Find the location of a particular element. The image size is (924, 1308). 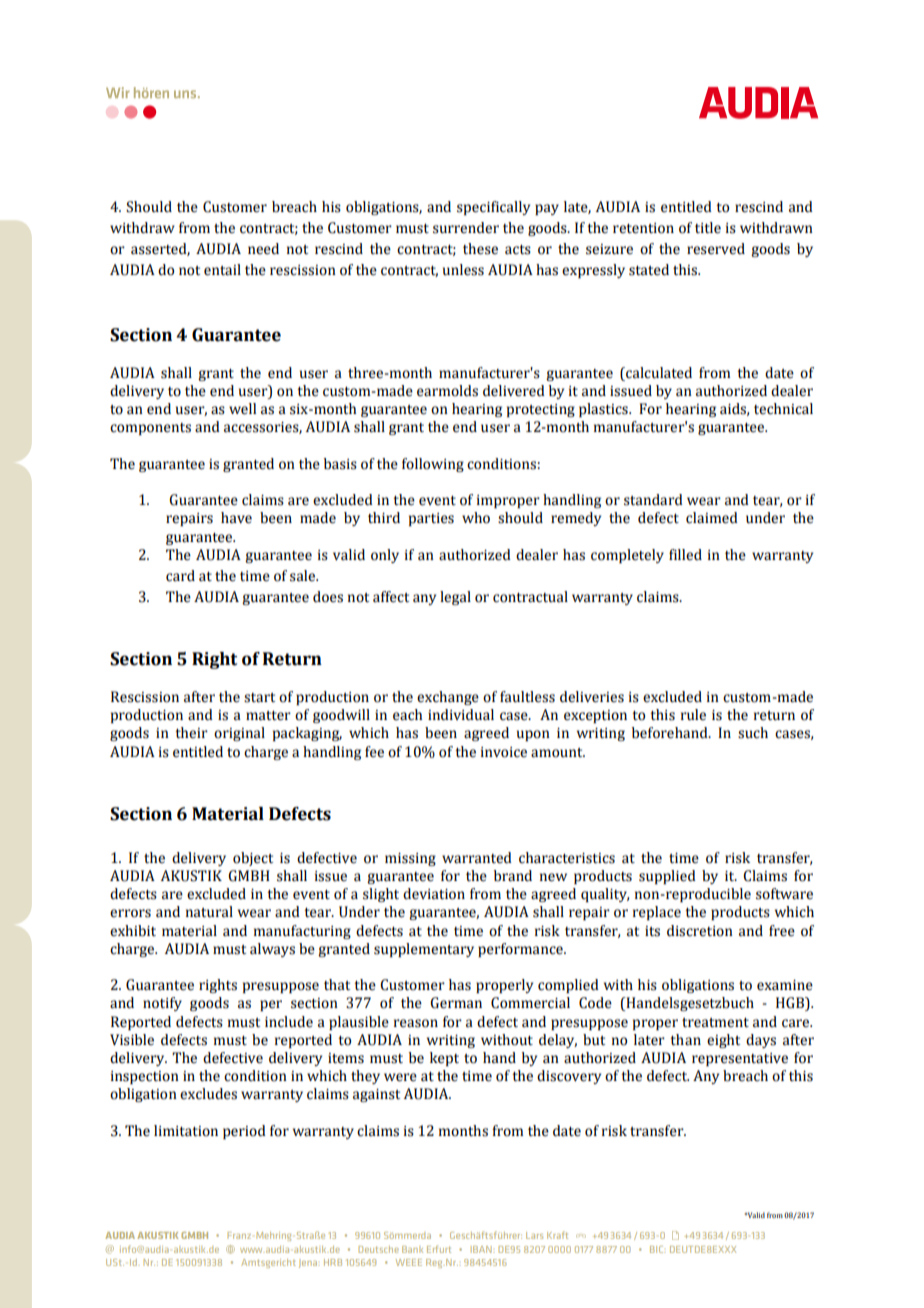

filled is located at coordinates (685, 555).
